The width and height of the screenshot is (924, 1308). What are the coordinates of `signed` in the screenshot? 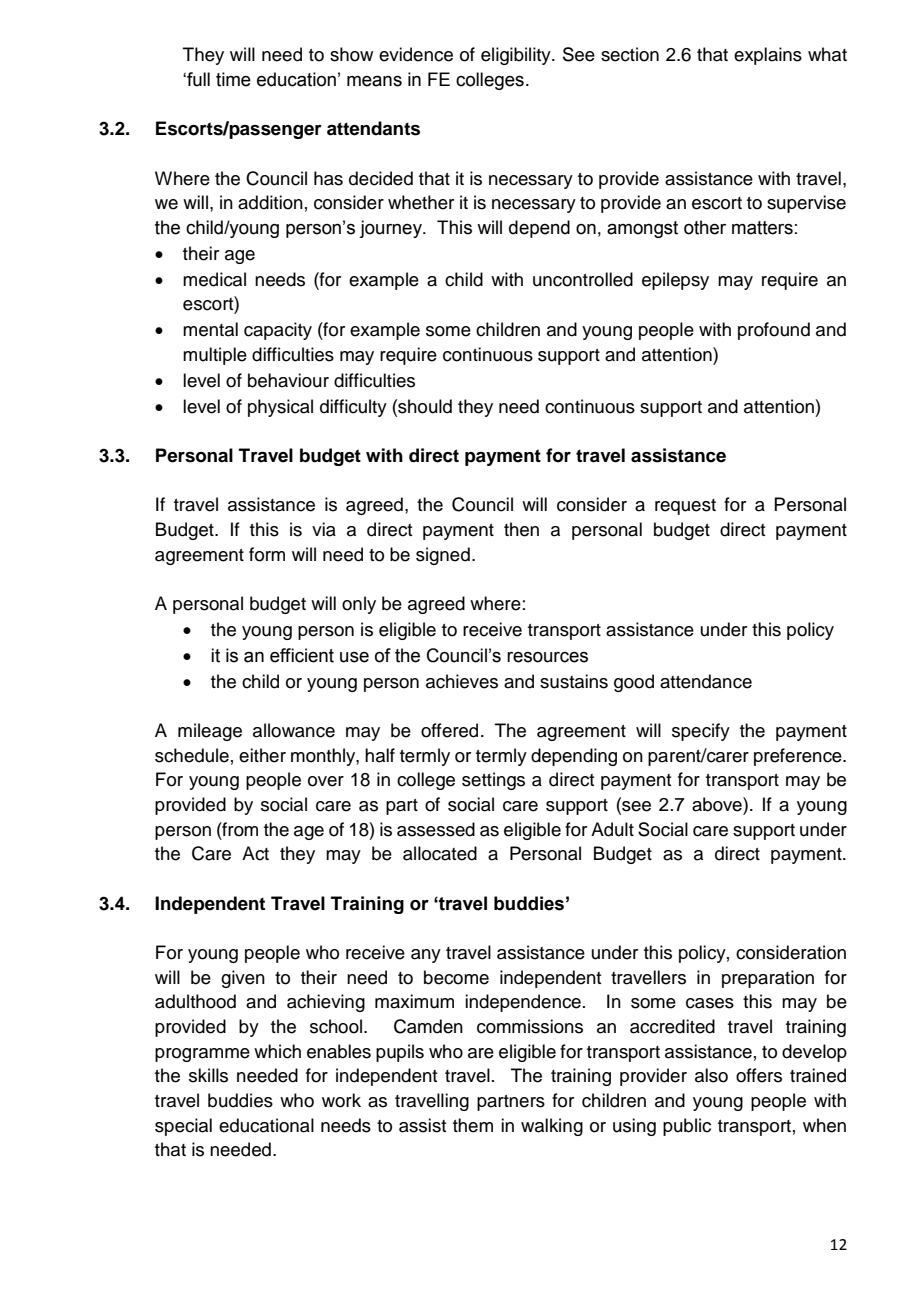 It's located at (443, 556).
